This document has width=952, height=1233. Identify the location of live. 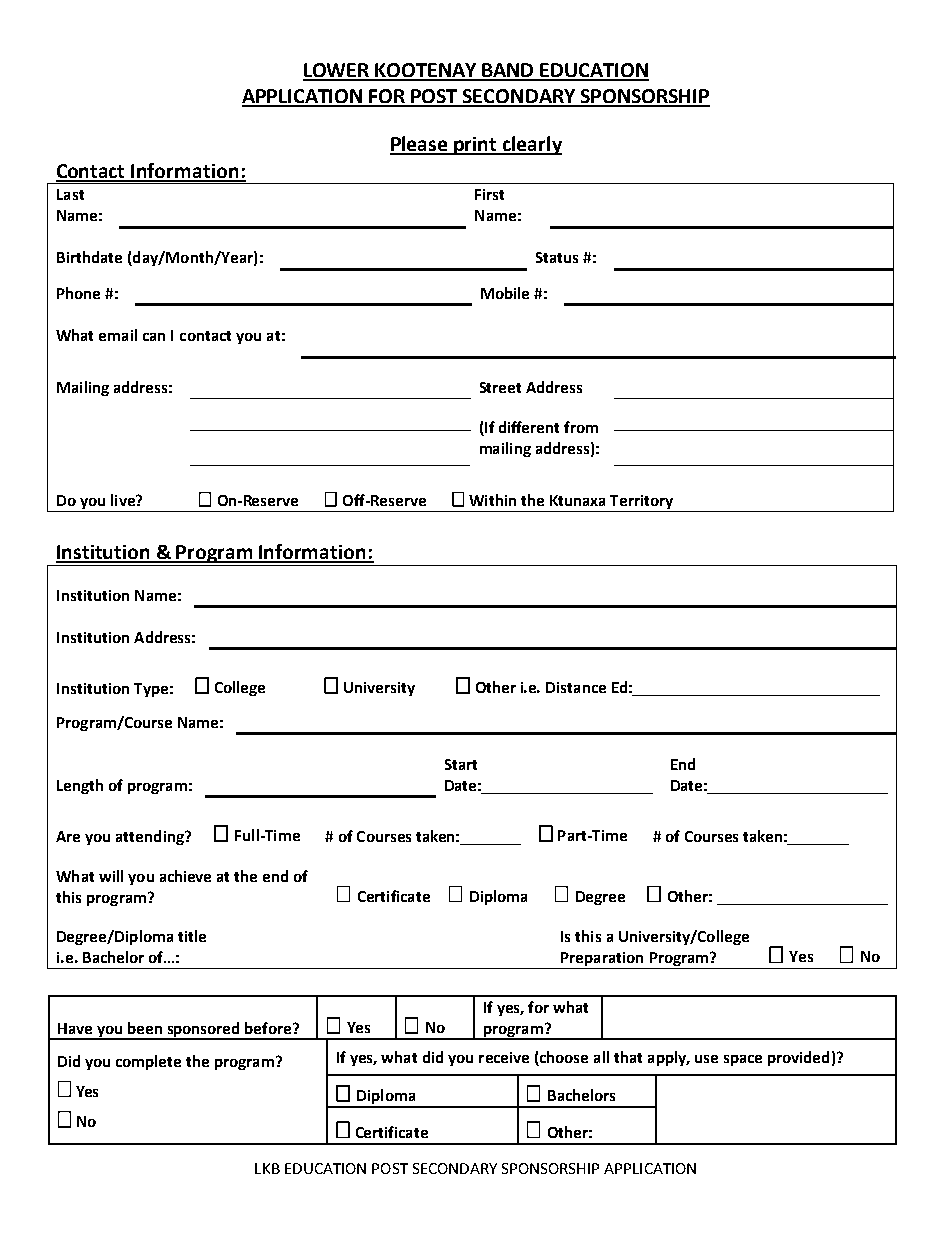
(124, 500).
